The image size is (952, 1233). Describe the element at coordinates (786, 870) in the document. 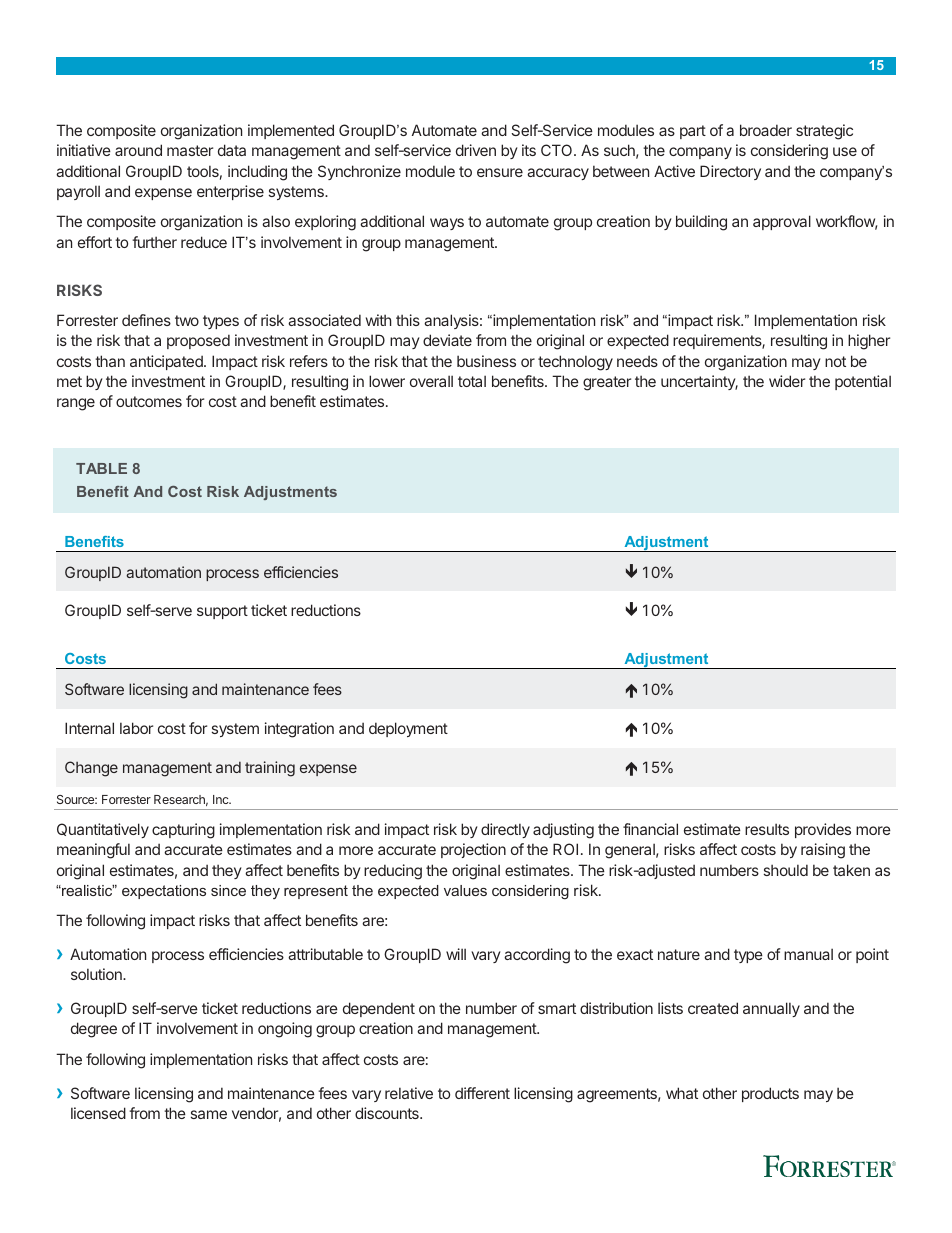

I see `should` at that location.
